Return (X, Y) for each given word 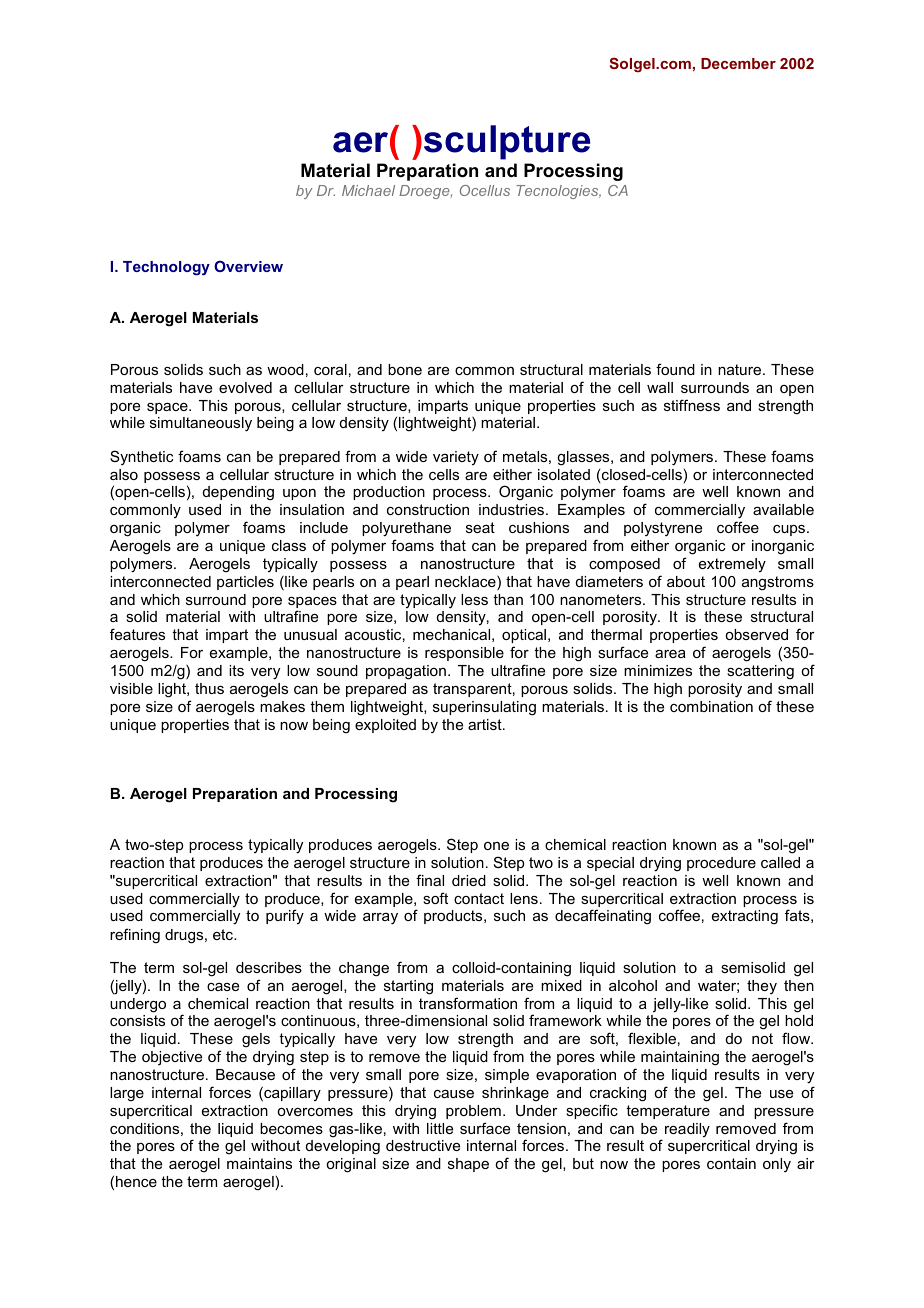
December (738, 63)
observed (756, 634)
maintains (259, 1163)
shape (468, 1165)
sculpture (507, 142)
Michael (368, 190)
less (474, 599)
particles (245, 583)
